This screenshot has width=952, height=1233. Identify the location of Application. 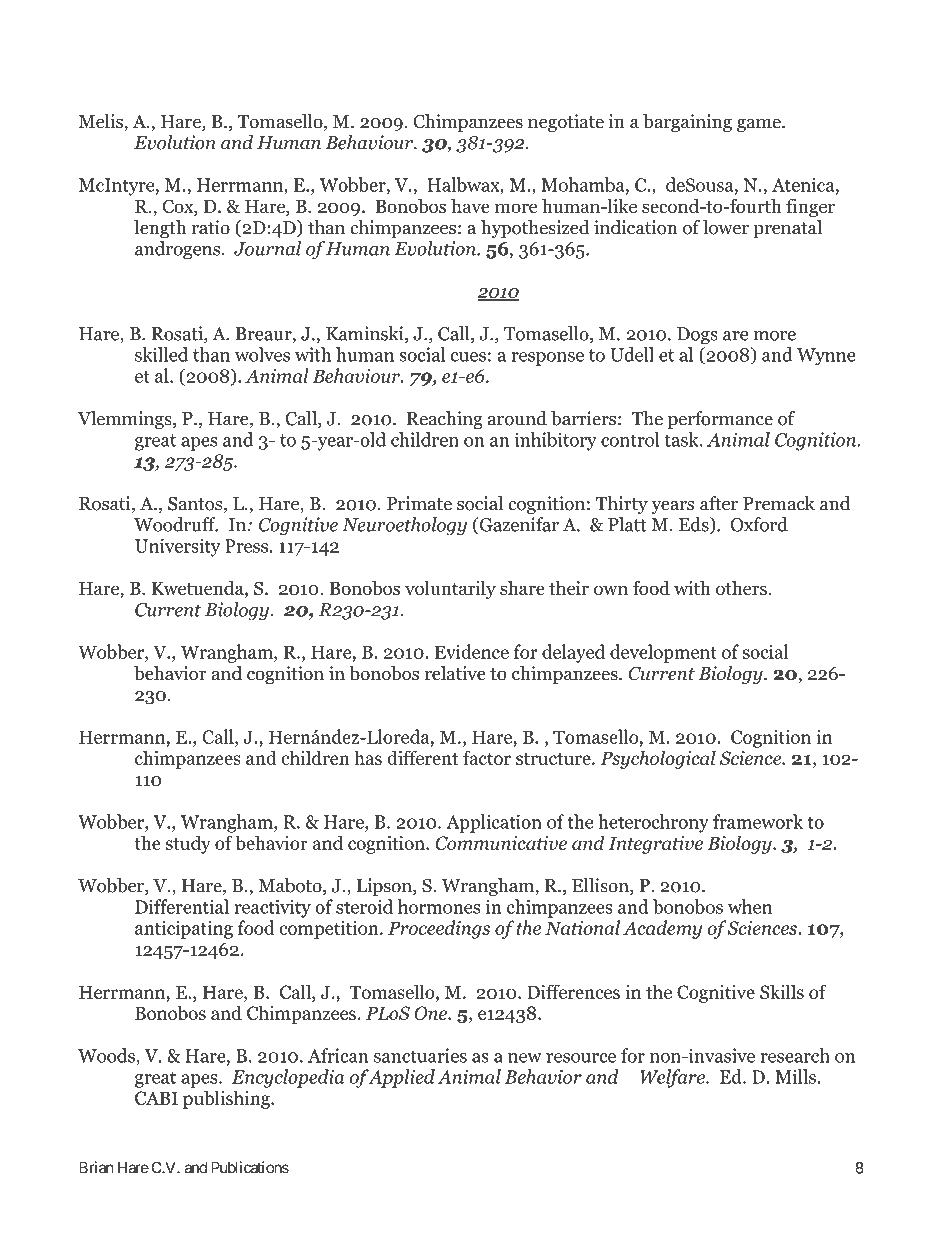
(494, 823).
